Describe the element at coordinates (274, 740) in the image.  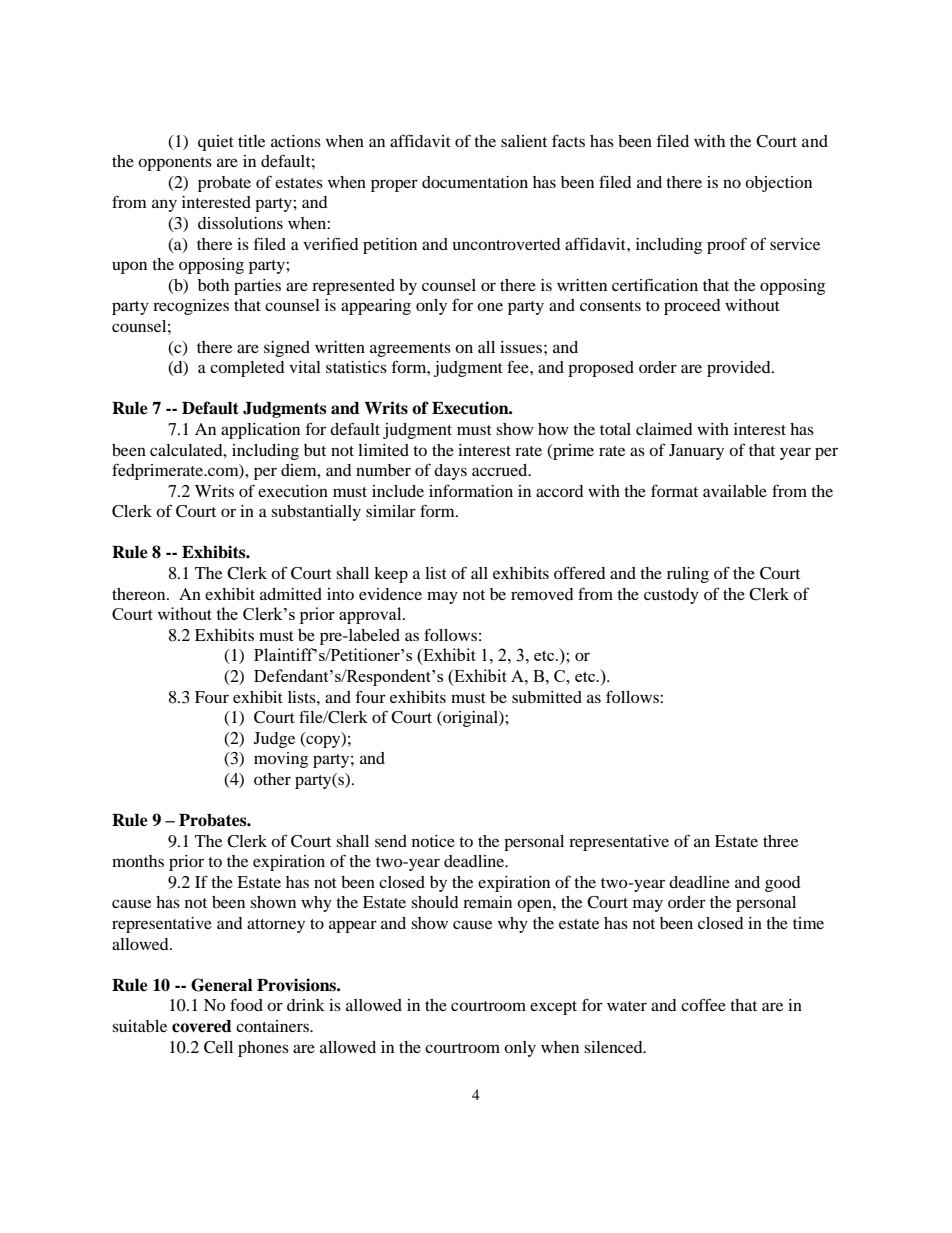
I see `Judge` at that location.
